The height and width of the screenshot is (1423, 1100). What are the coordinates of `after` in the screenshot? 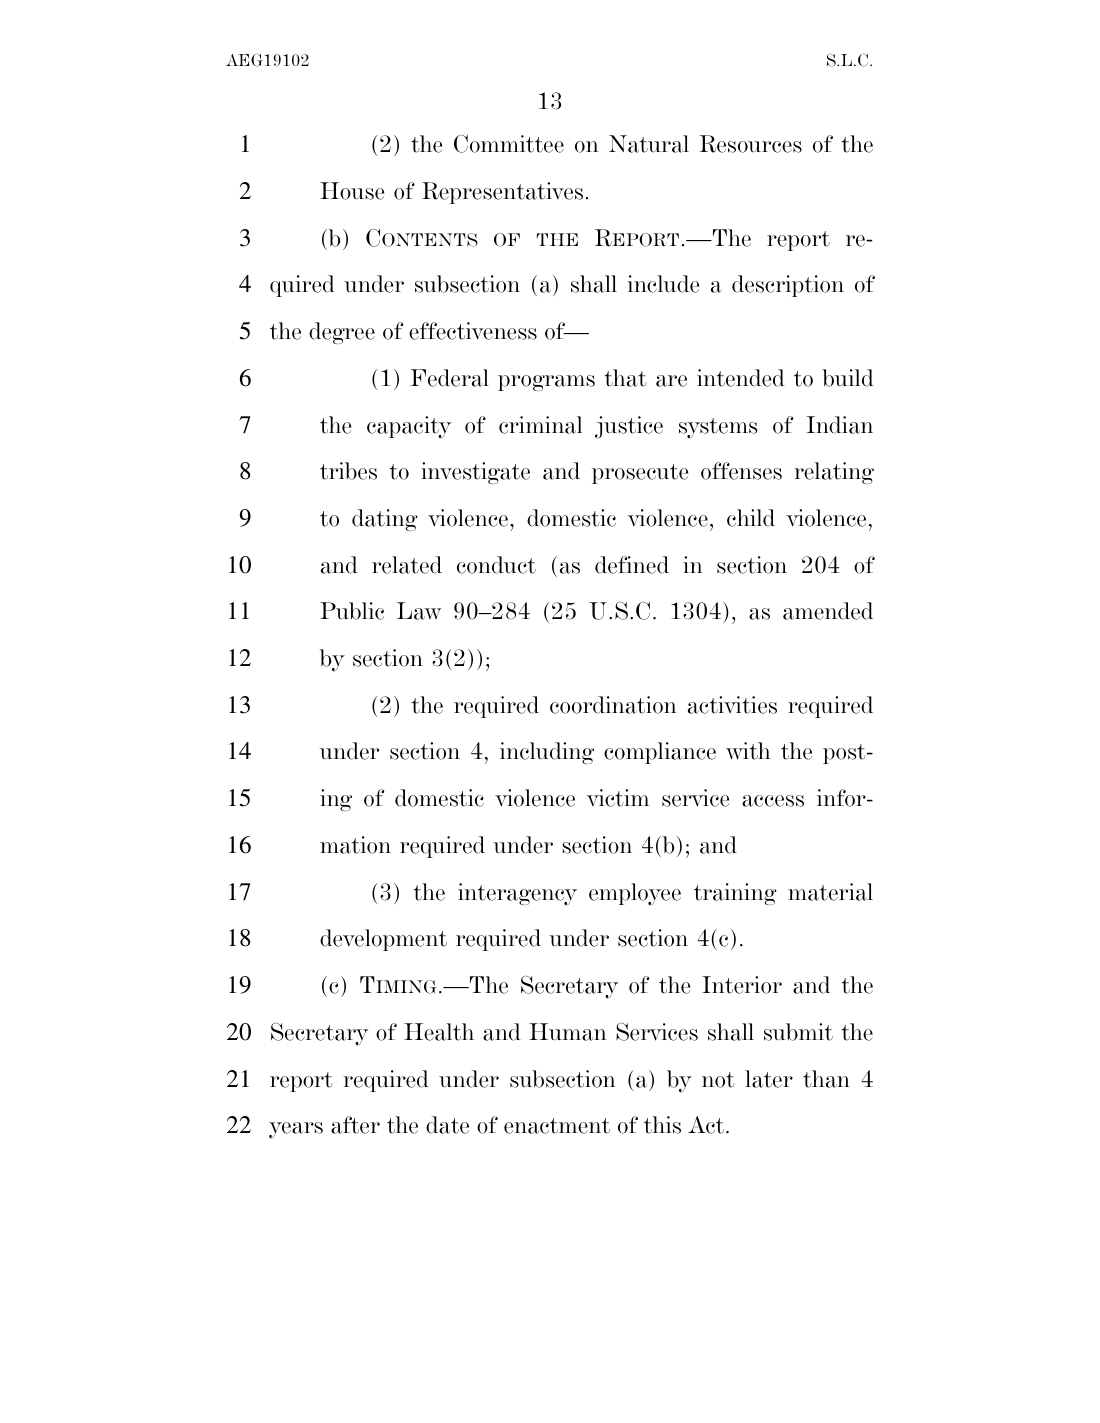 It's located at (355, 1125).
